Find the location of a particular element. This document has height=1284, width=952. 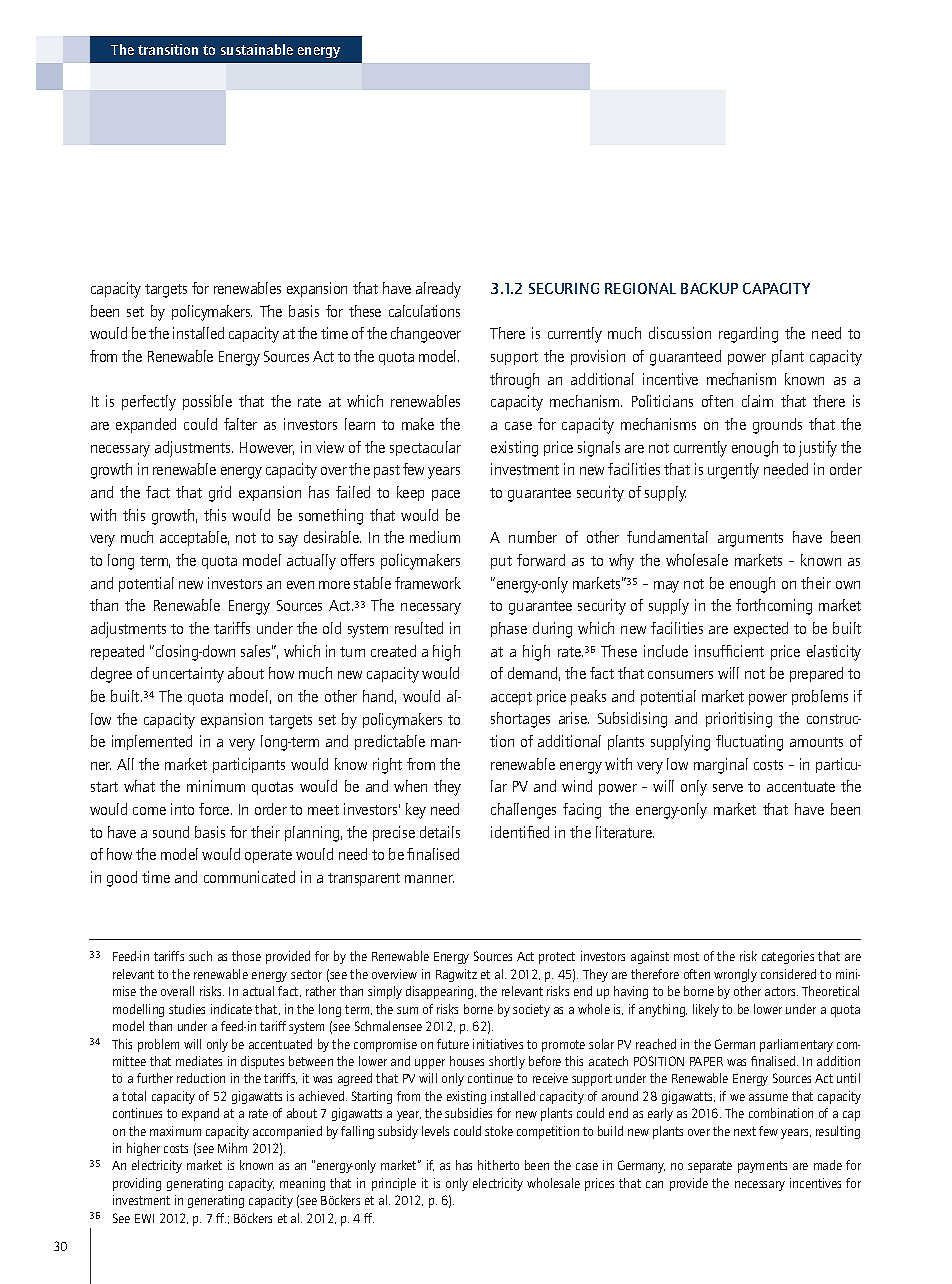

already is located at coordinates (438, 290).
